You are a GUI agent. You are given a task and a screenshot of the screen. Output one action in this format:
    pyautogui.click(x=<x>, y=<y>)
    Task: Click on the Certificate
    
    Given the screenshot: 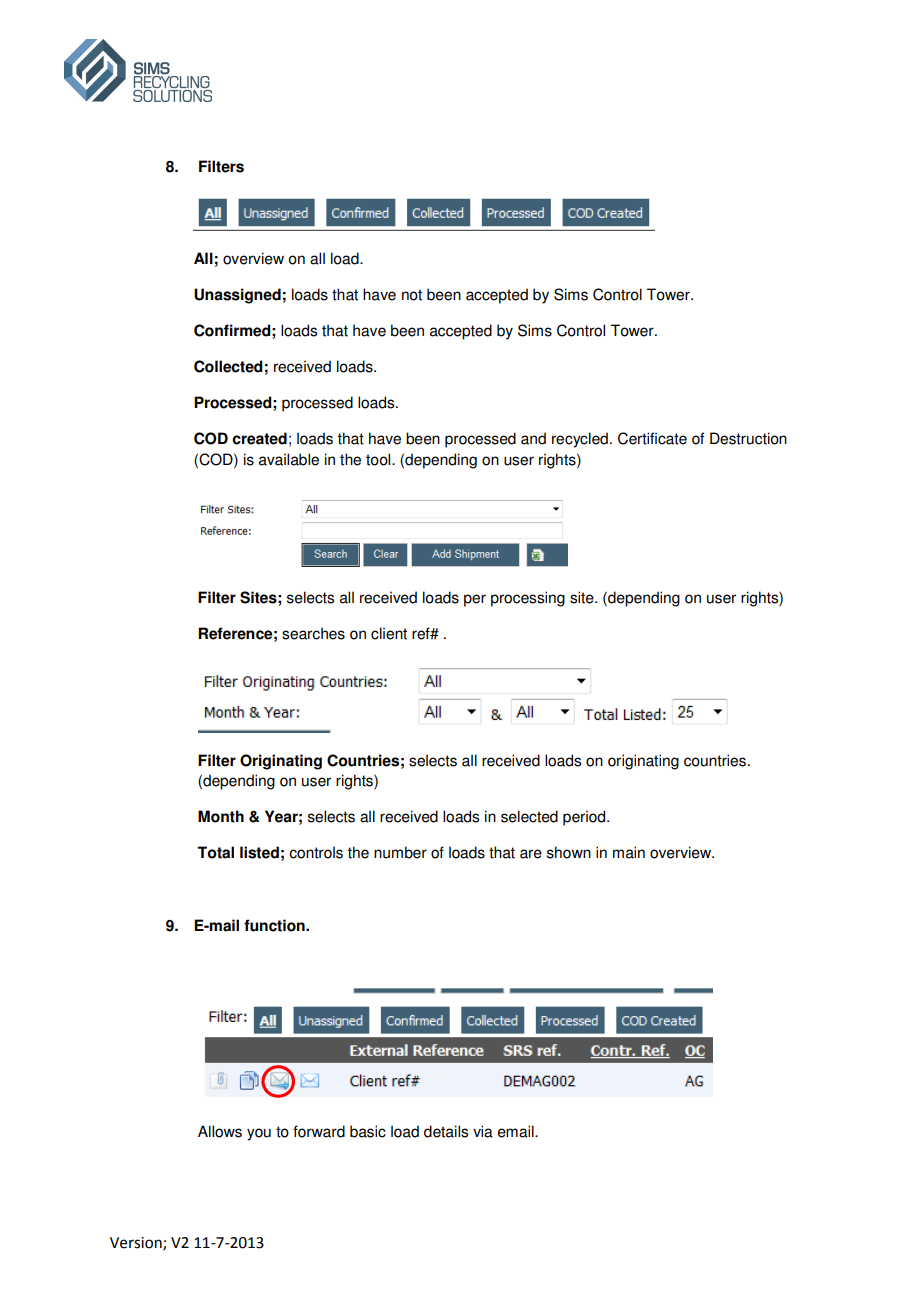 What is the action you would take?
    pyautogui.click(x=652, y=438)
